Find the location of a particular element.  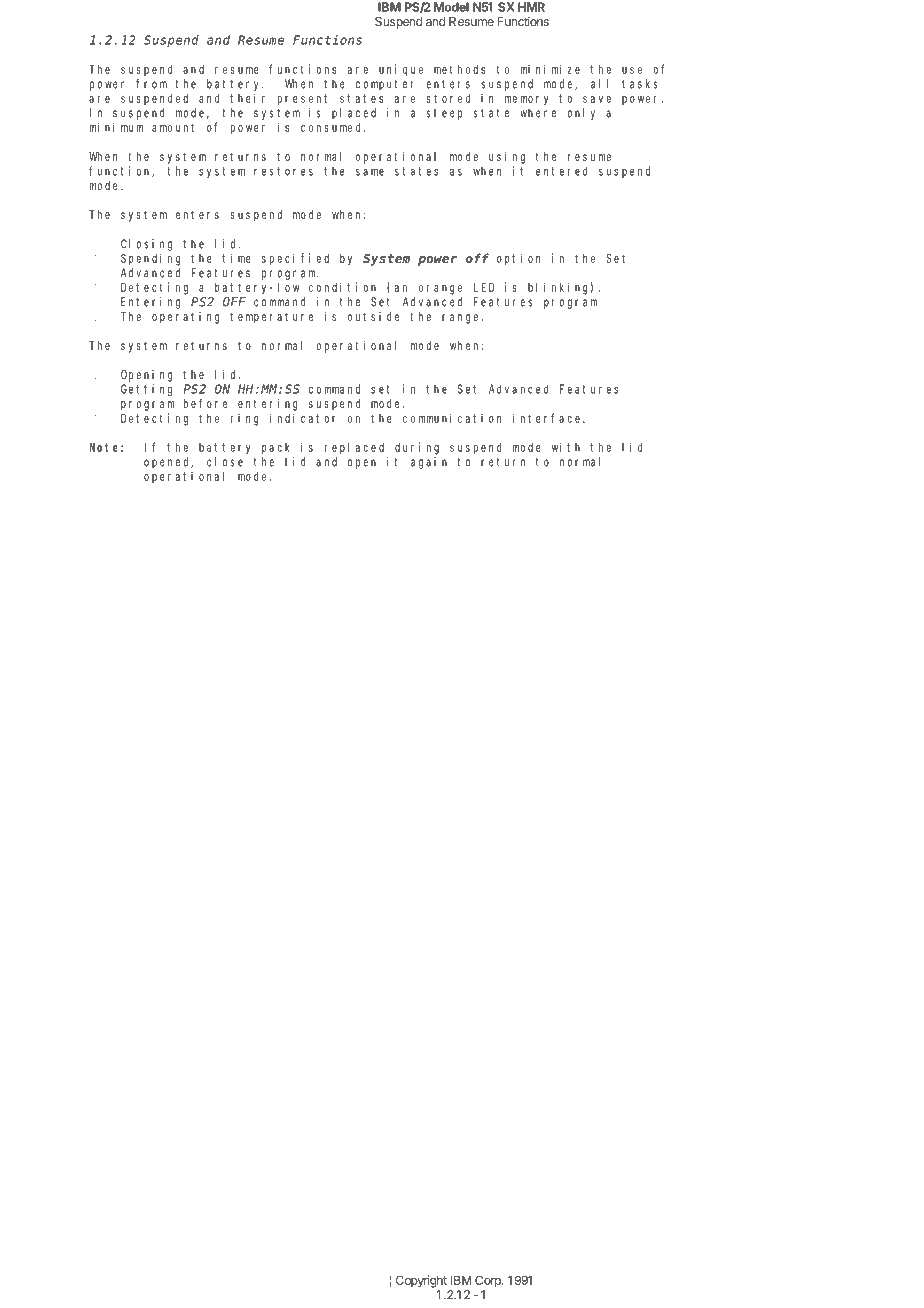

from is located at coordinates (151, 84).
